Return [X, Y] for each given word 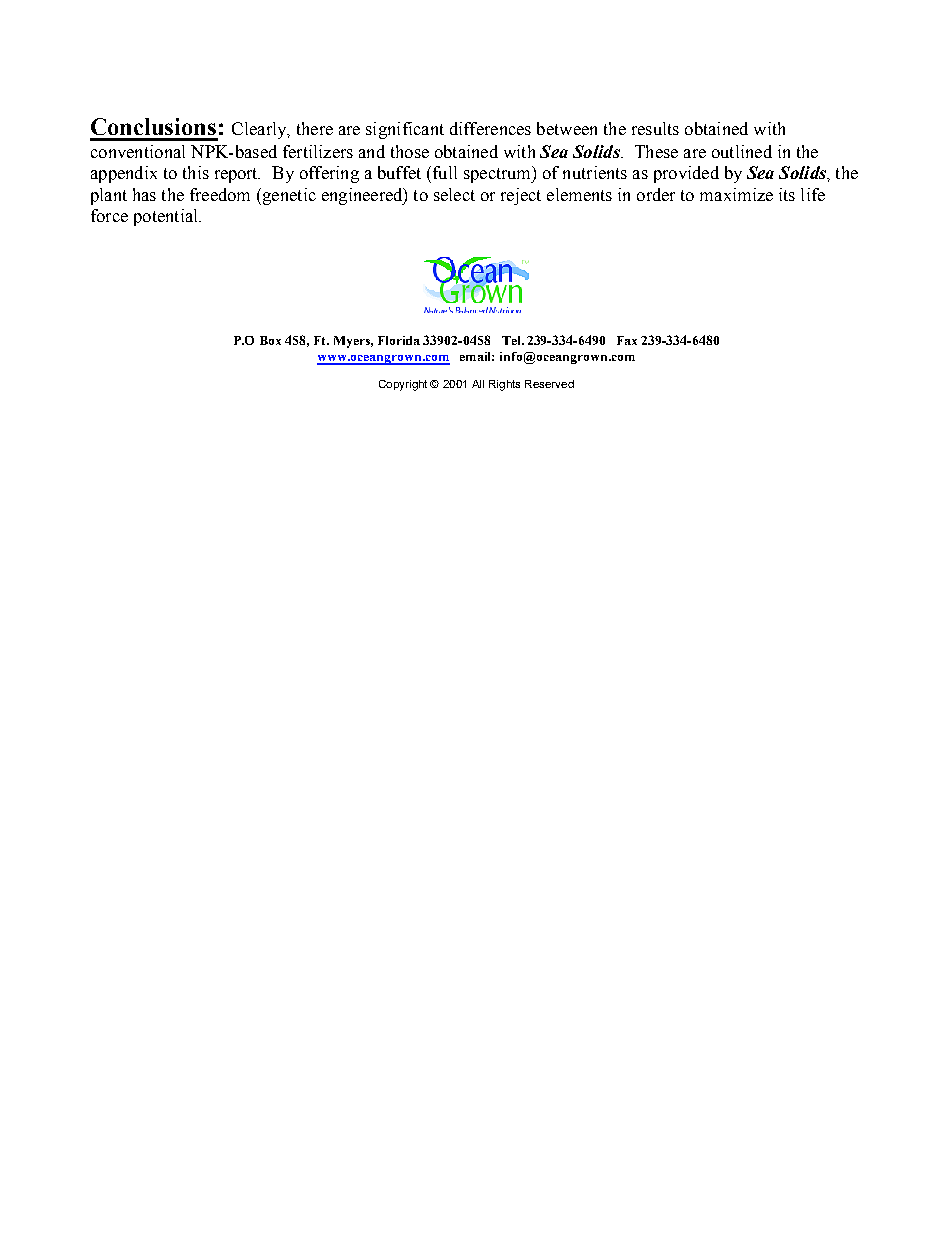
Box [270, 340]
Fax [627, 340]
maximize [736, 194]
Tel [512, 340]
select [454, 194]
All [478, 384]
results [655, 128]
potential [167, 217]
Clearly [260, 130]
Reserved [549, 384]
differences [490, 128]
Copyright [403, 385]
